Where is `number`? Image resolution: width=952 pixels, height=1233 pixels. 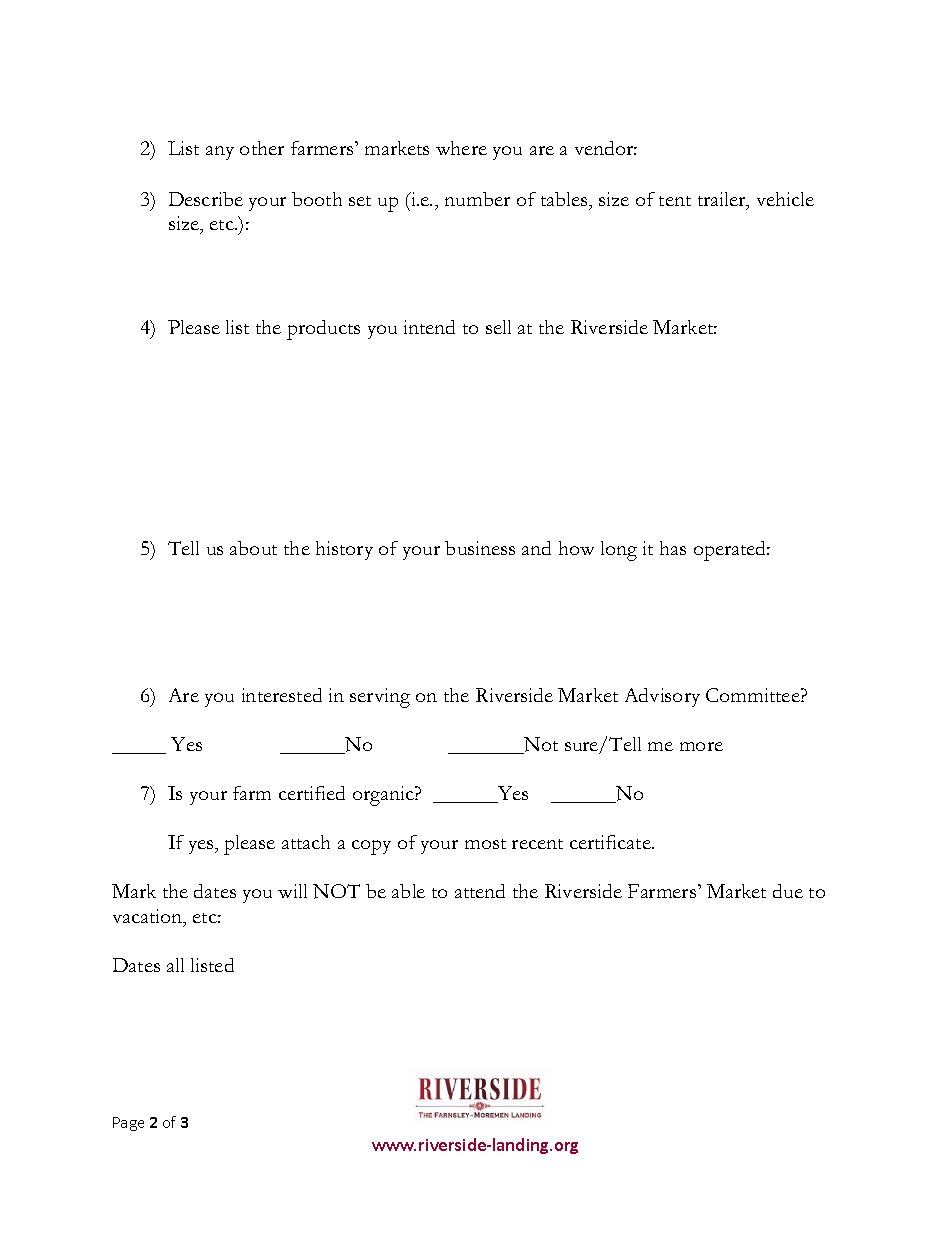
number is located at coordinates (477, 199).
